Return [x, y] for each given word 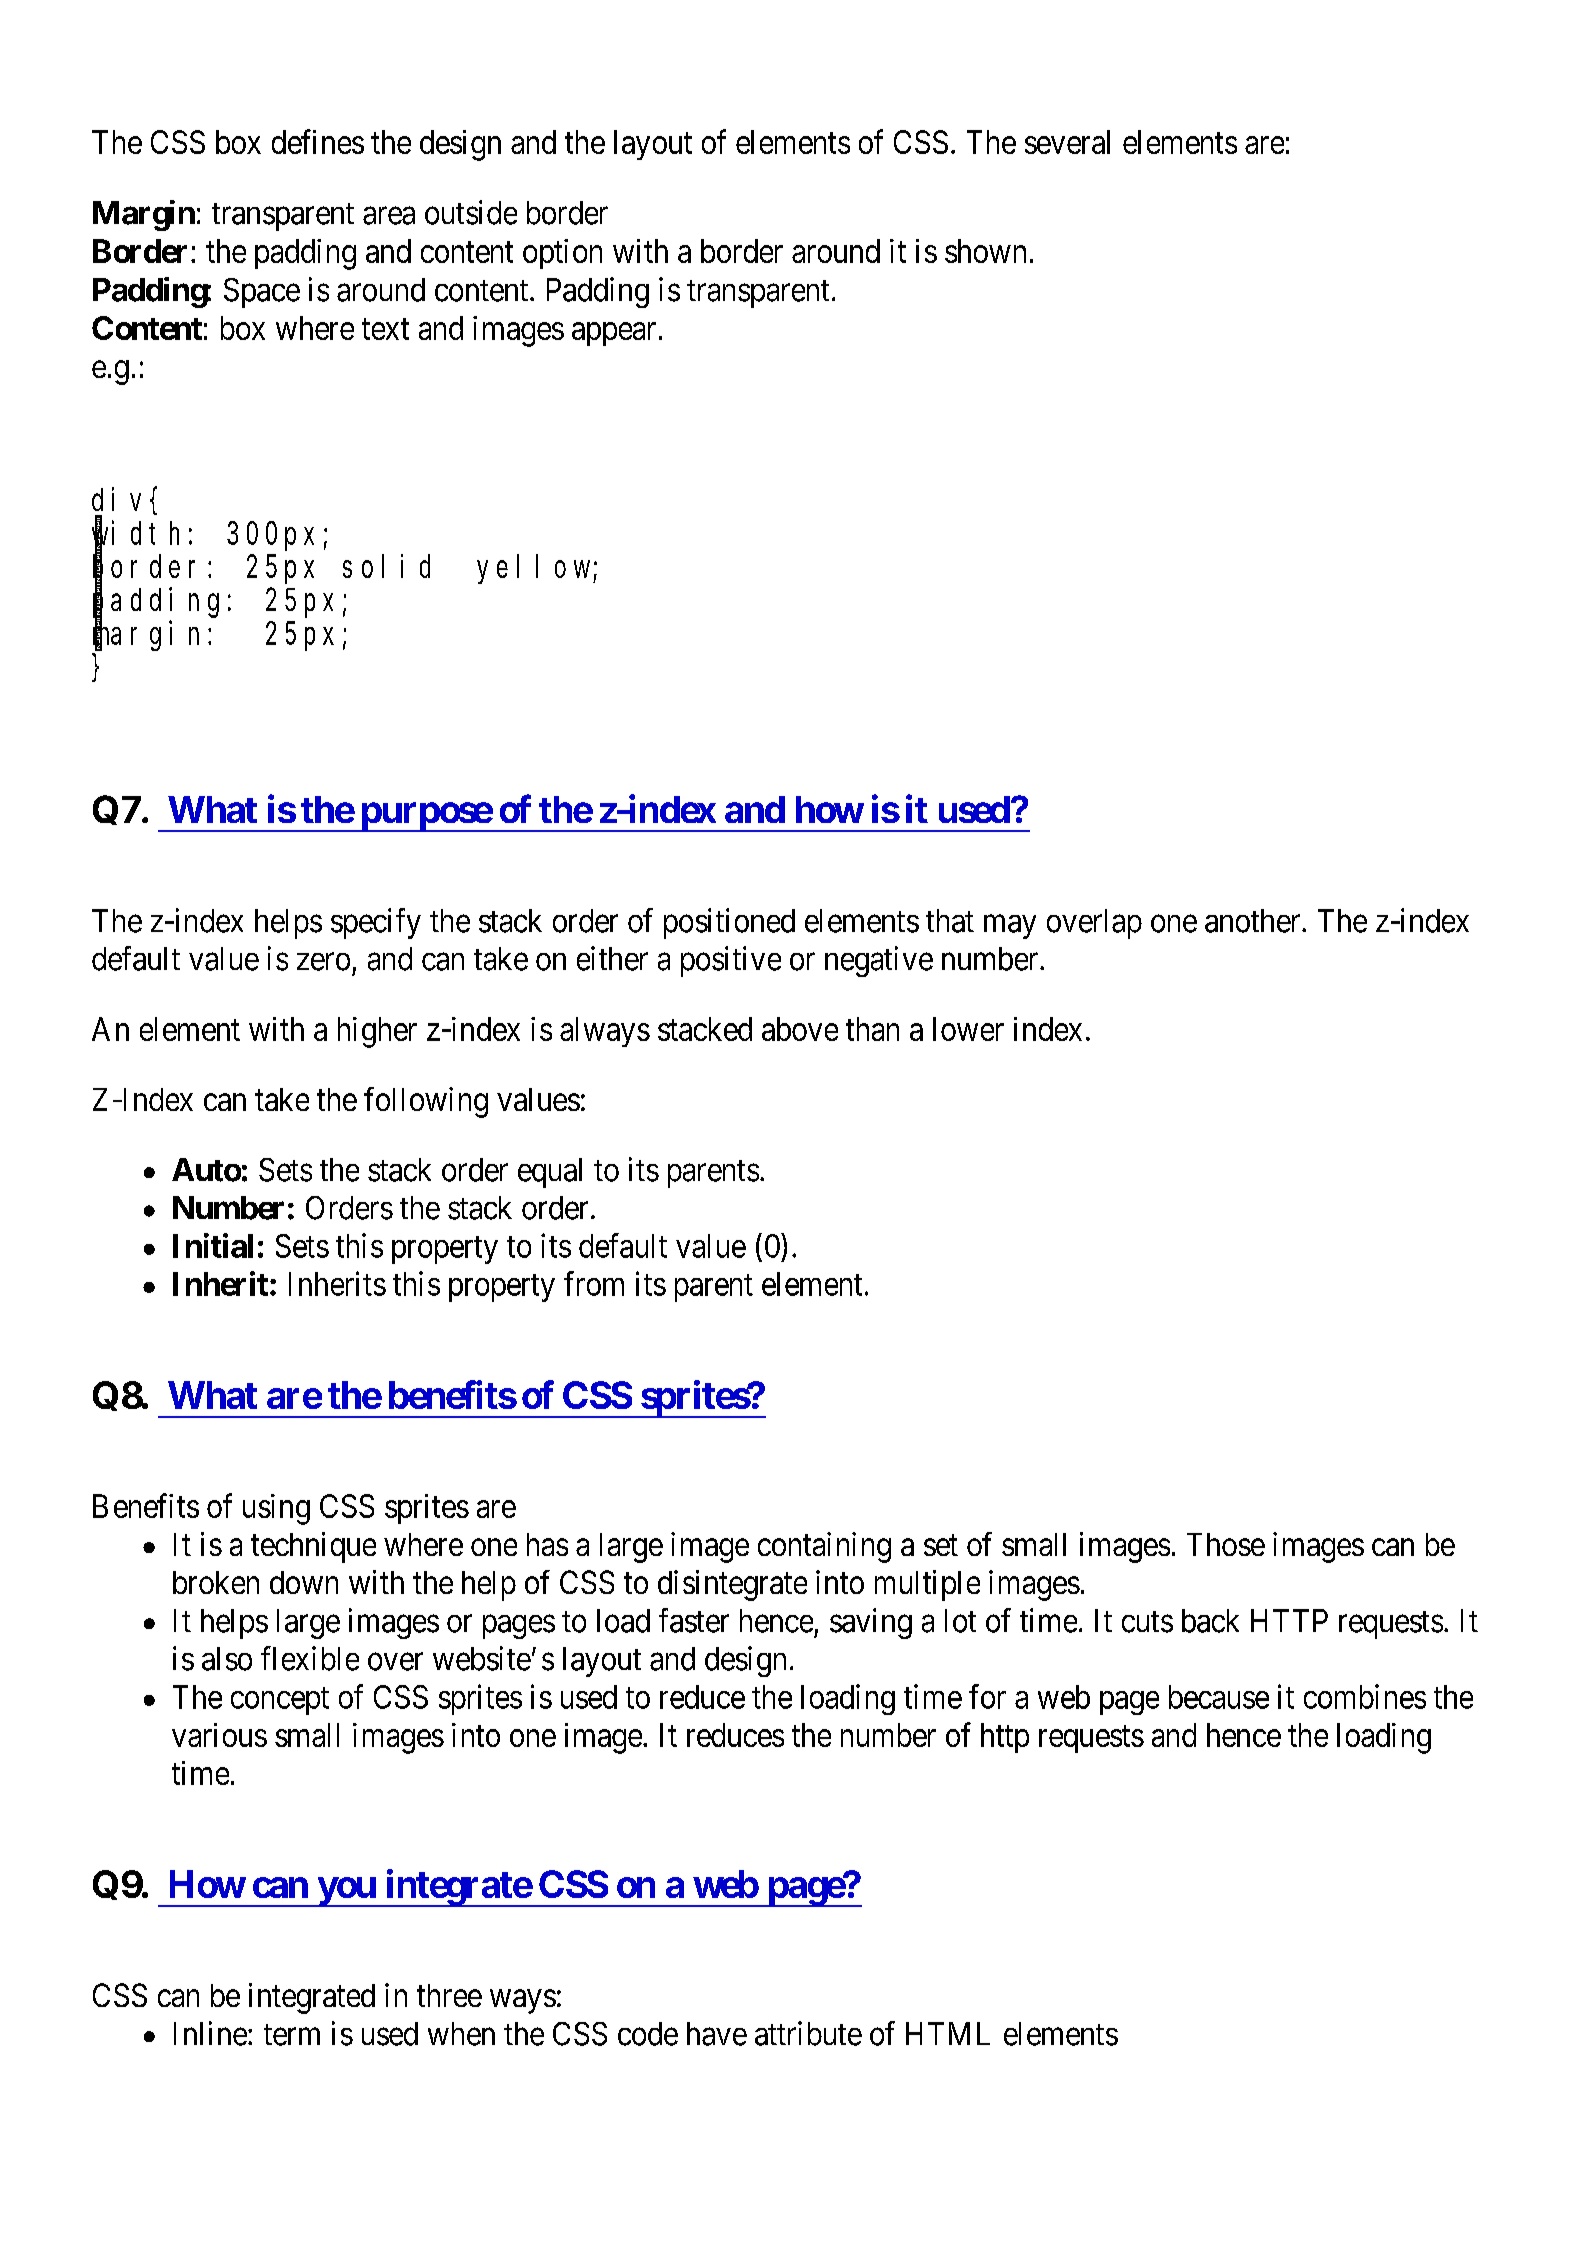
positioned [729, 923]
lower [968, 1029]
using [276, 1509]
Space [262, 293]
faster [694, 1620]
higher [377, 1032]
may [1010, 927]
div [121, 499]
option [562, 254]
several [1067, 142]
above [800, 1029]
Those [1226, 1544]
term [292, 2035]
